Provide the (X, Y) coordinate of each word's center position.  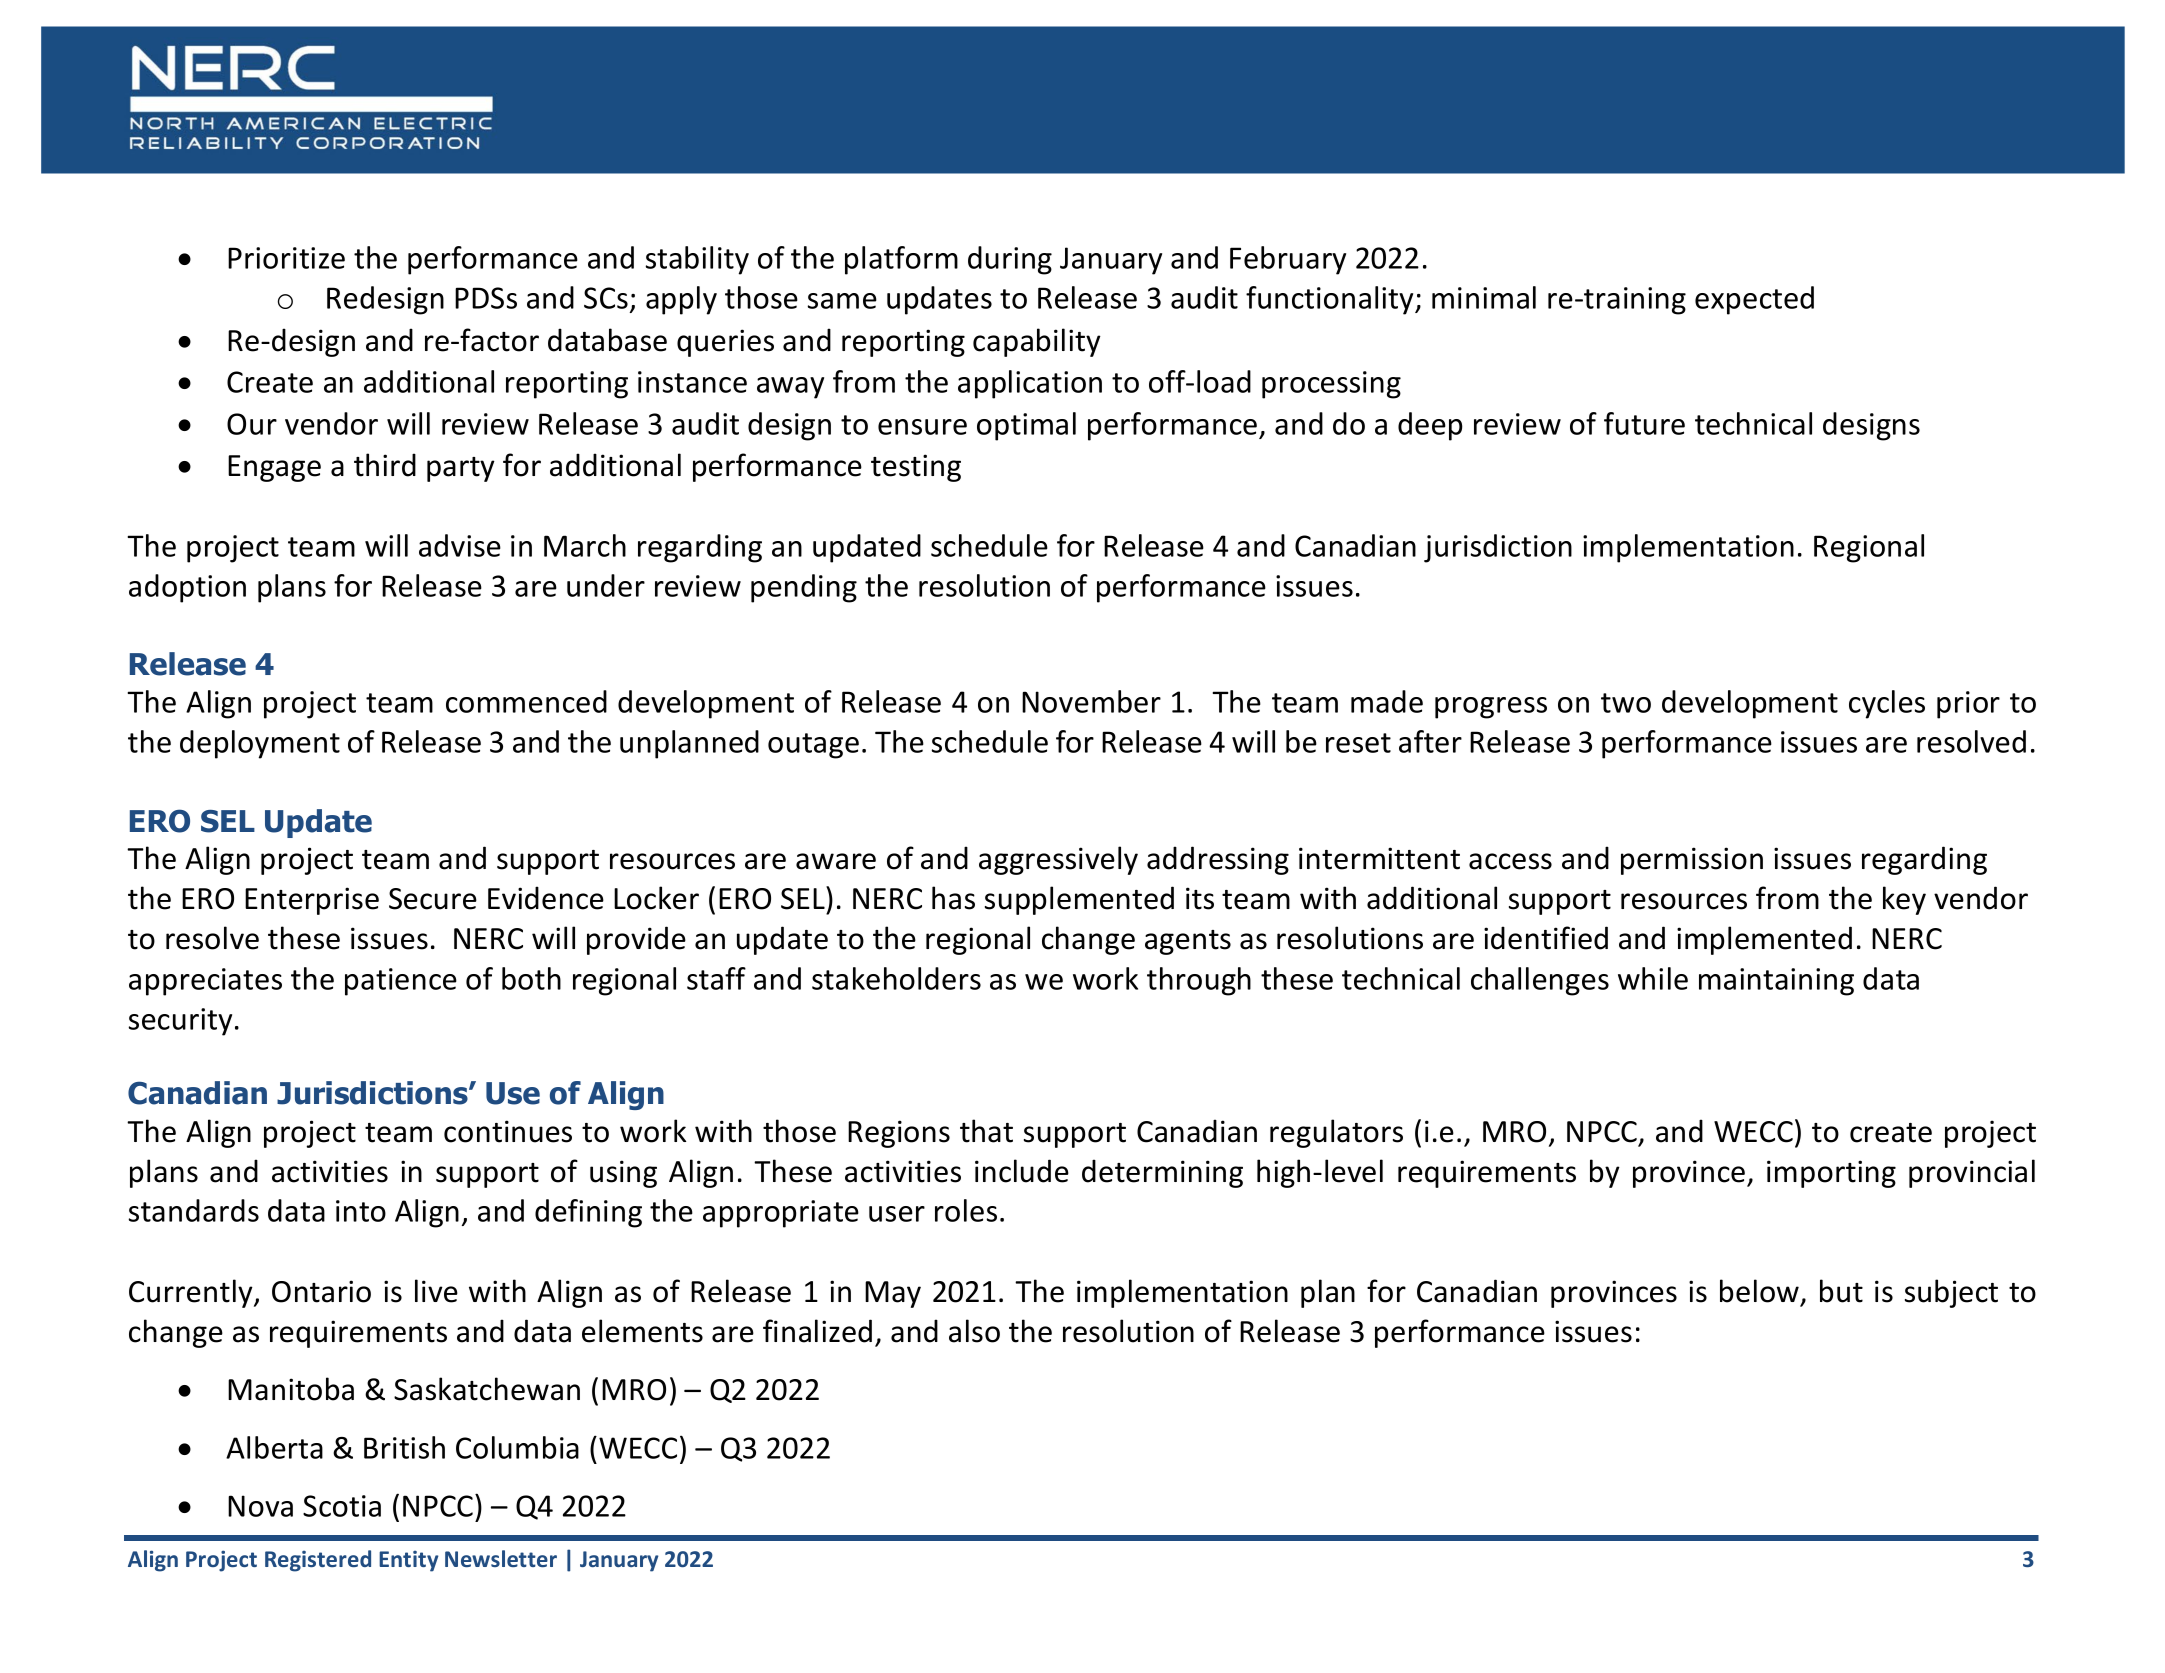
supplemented (1079, 900)
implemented (1764, 940)
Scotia (342, 1506)
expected (1754, 300)
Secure (433, 899)
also (974, 1331)
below (1759, 1291)
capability (1037, 342)
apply (681, 300)
